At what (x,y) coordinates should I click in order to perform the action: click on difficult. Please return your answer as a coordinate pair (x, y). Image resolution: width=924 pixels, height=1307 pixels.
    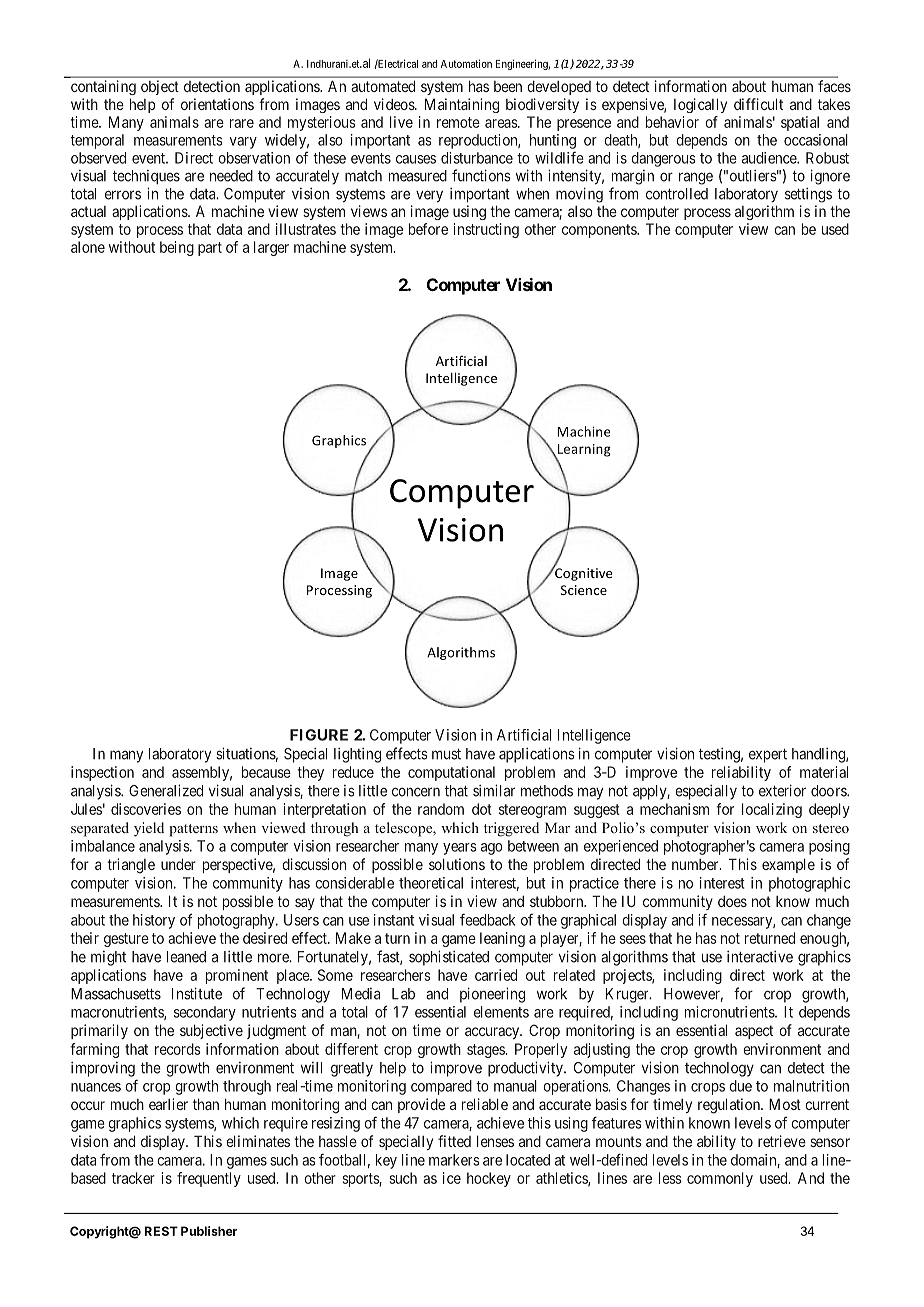
    Looking at the image, I should click on (758, 104).
